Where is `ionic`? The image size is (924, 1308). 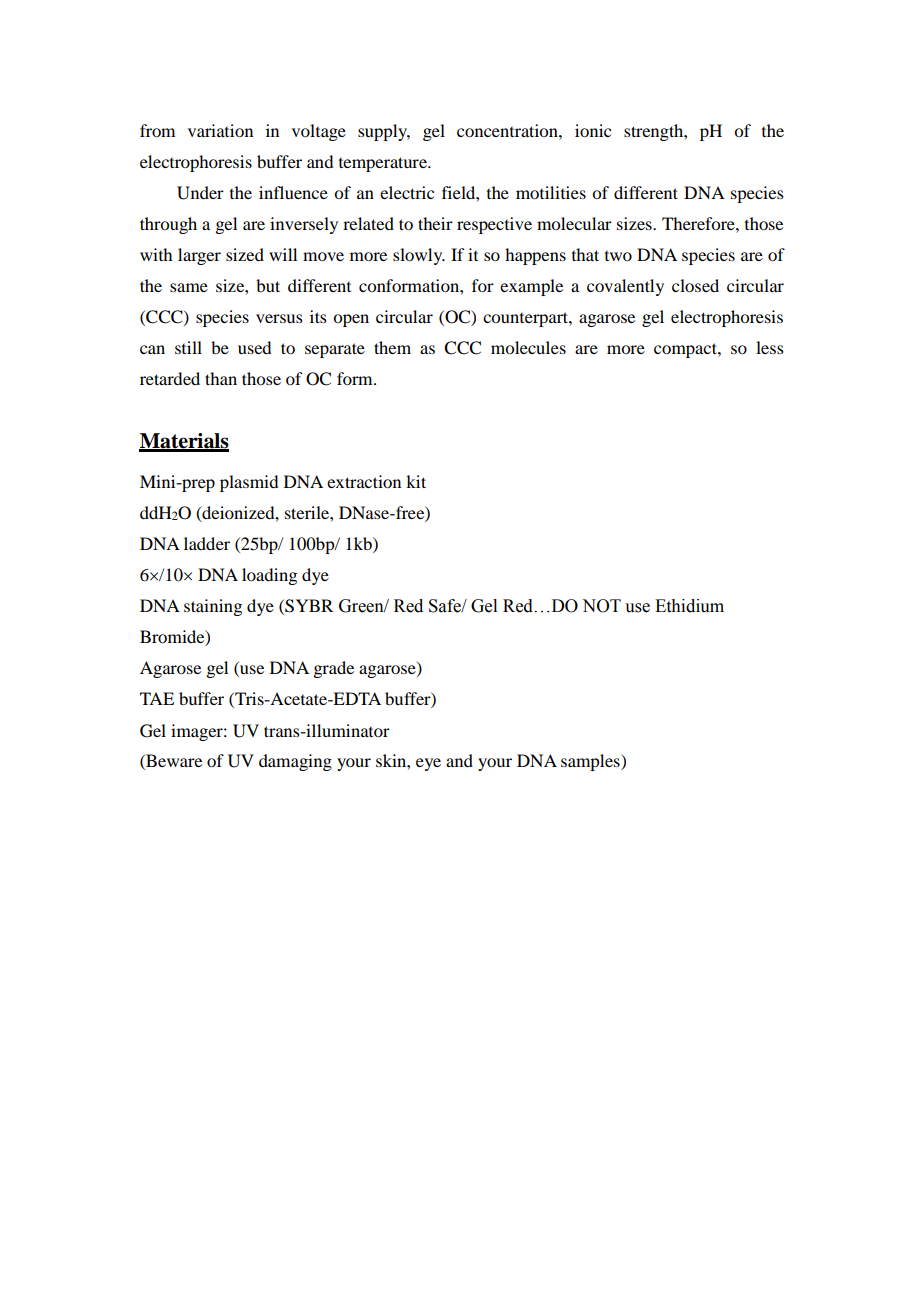
ionic is located at coordinates (593, 130).
